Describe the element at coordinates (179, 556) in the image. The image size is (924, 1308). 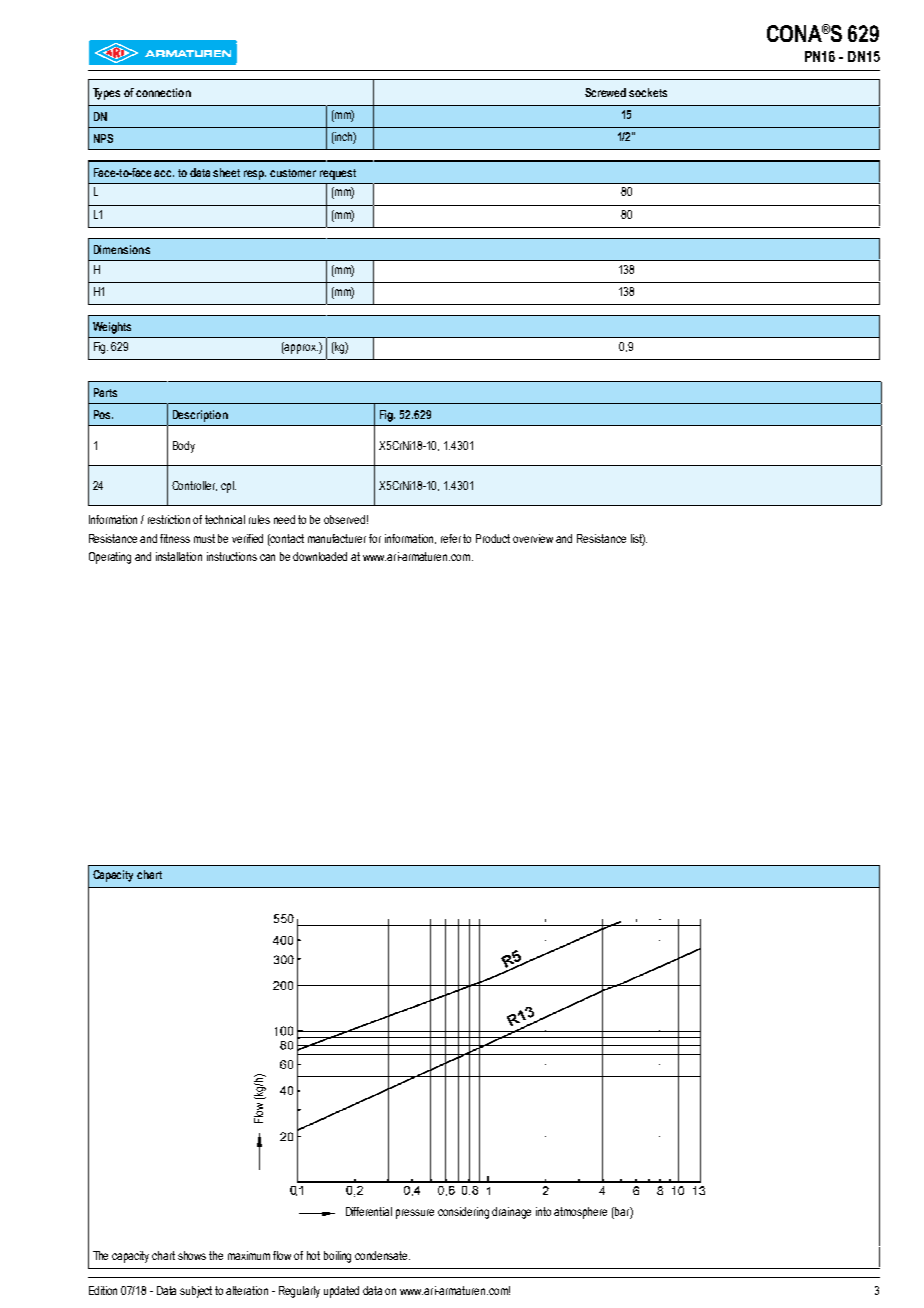
I see `installation` at that location.
